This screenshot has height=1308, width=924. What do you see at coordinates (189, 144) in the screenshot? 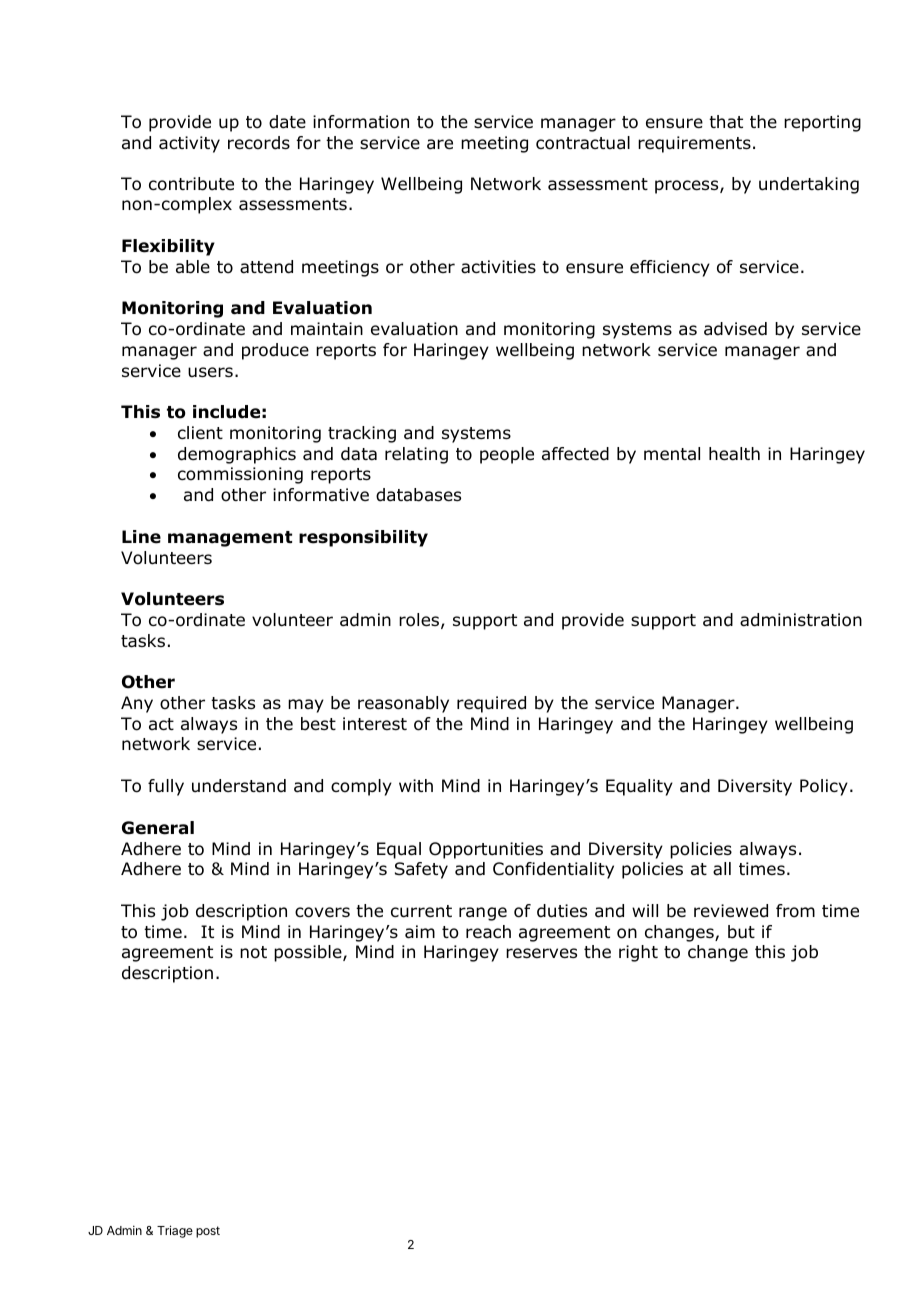
I see `activity` at bounding box center [189, 144].
